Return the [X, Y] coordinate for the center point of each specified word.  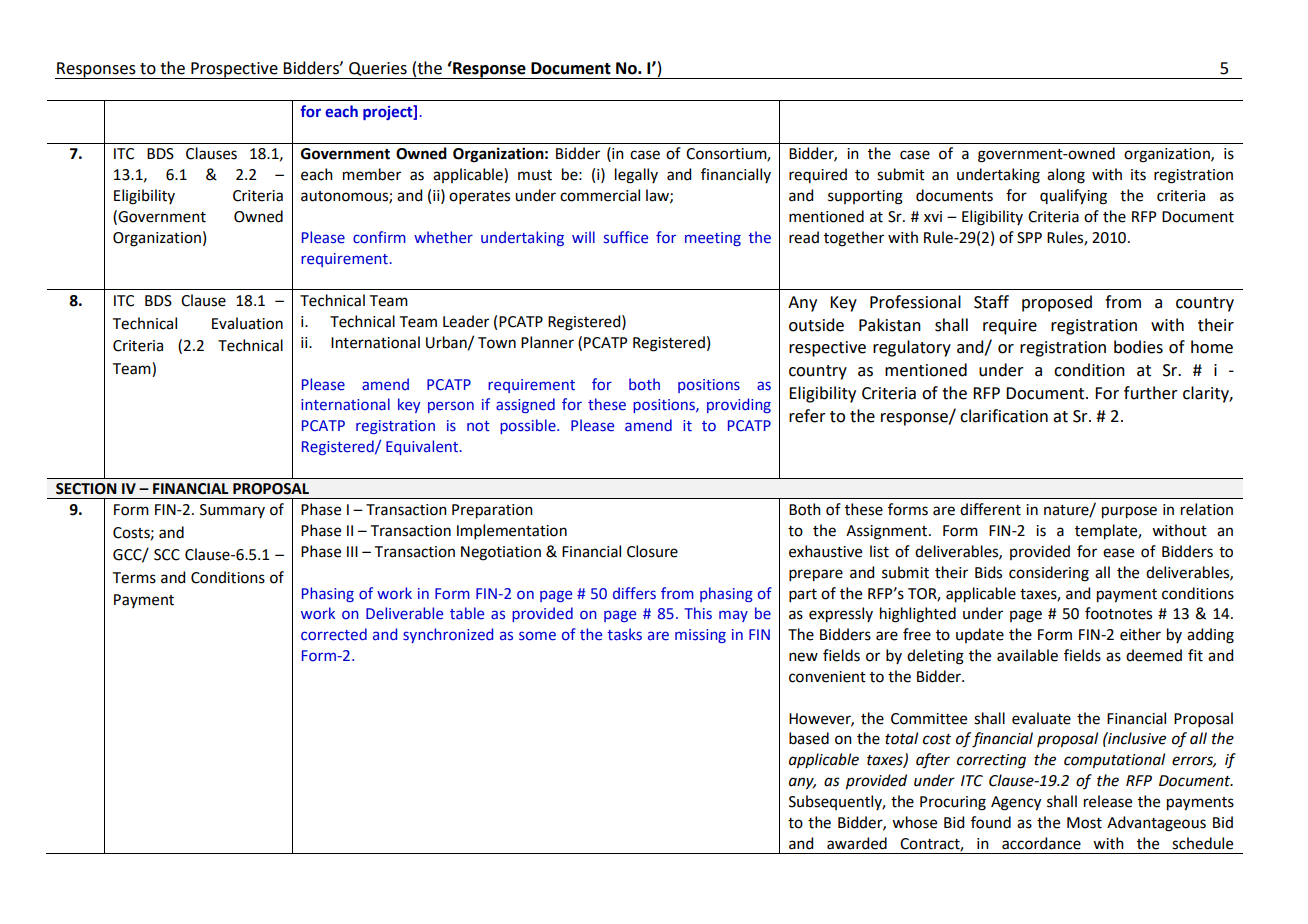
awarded [857, 843]
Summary [232, 511]
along [1066, 176]
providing [739, 405]
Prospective [234, 70]
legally [636, 176]
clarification [1004, 416]
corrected [334, 634]
